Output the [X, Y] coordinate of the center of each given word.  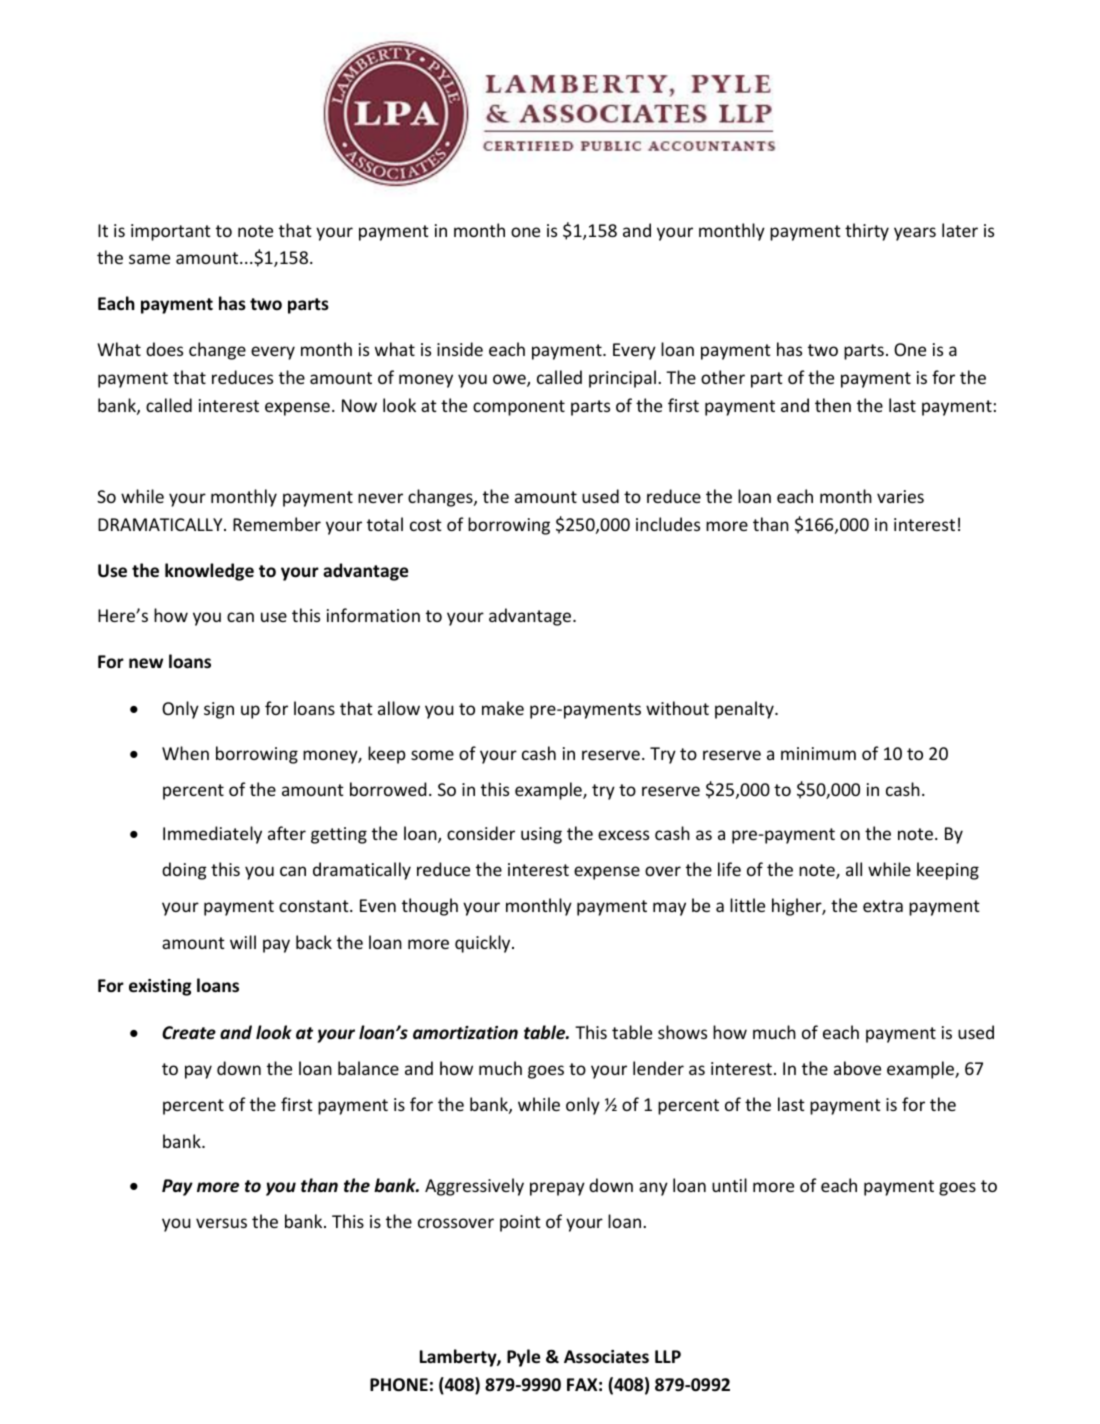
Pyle [523, 1358]
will [243, 942]
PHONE [399, 1385]
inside [460, 349]
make [503, 708]
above [857, 1068]
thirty [867, 232]
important [171, 232]
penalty [745, 710]
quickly [484, 944]
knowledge [209, 572]
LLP [668, 1356]
